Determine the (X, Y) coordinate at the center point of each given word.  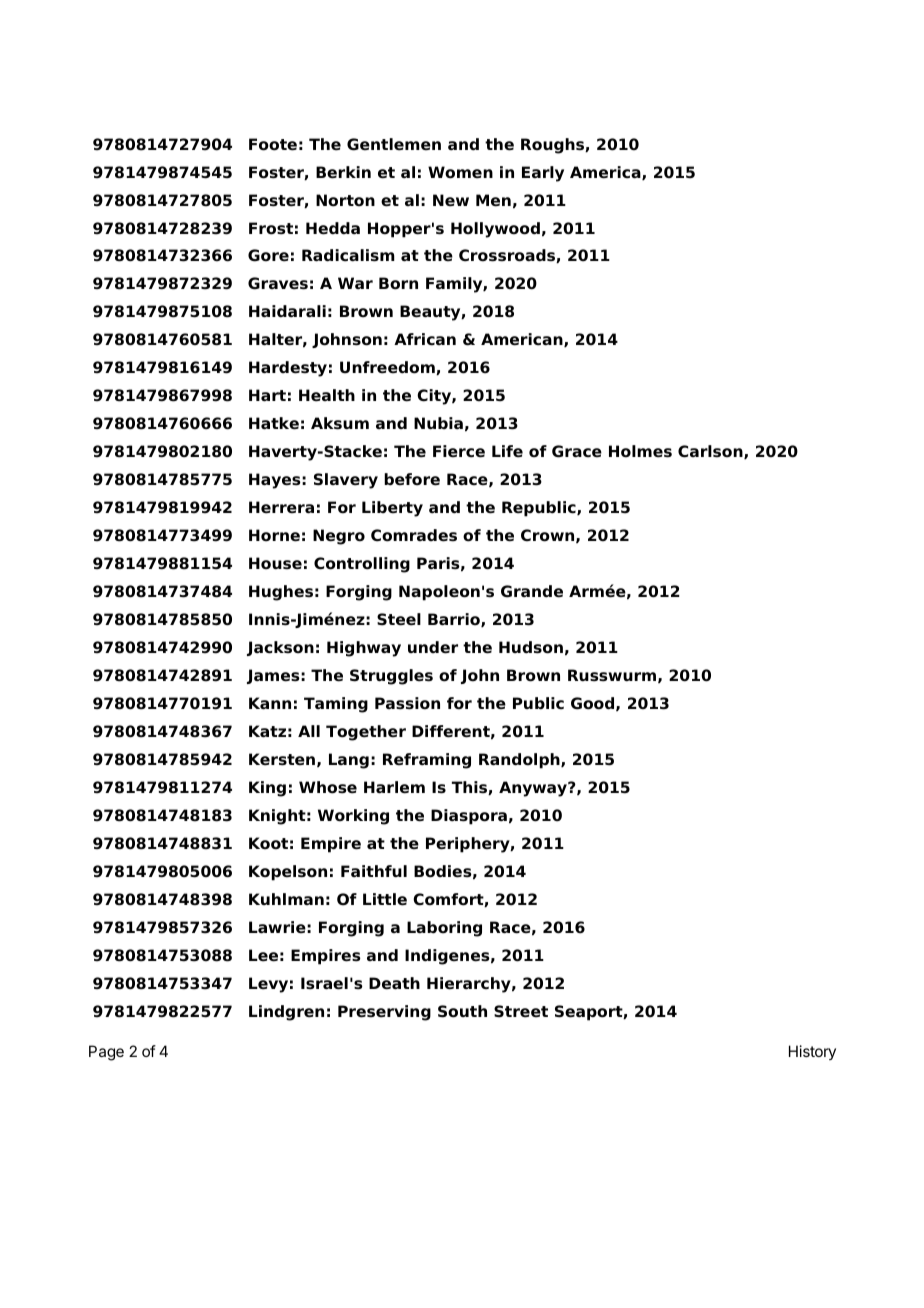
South (462, 1011)
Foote (273, 144)
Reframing (427, 761)
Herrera (281, 507)
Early (543, 174)
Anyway (534, 789)
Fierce (459, 451)
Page (106, 1053)
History (812, 1052)
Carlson (711, 452)
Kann (270, 703)
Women (460, 172)
